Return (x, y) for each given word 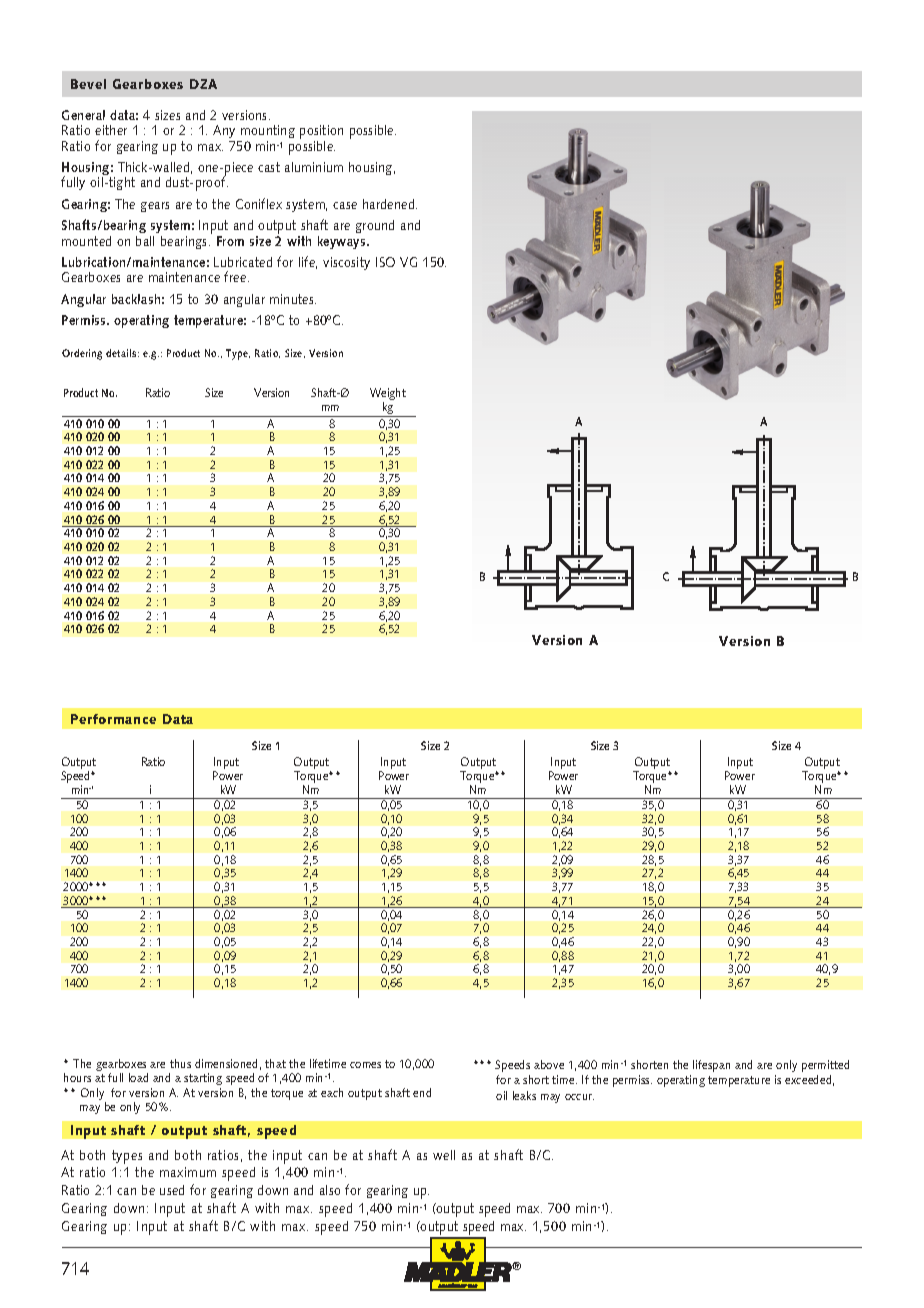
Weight (388, 395)
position (321, 133)
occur (579, 1097)
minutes (293, 299)
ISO (385, 262)
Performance (113, 719)
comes (365, 1065)
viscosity (346, 263)
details (122, 353)
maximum (188, 1172)
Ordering (82, 354)
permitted (825, 1066)
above (549, 1064)
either (111, 130)
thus (180, 1063)
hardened (390, 204)
